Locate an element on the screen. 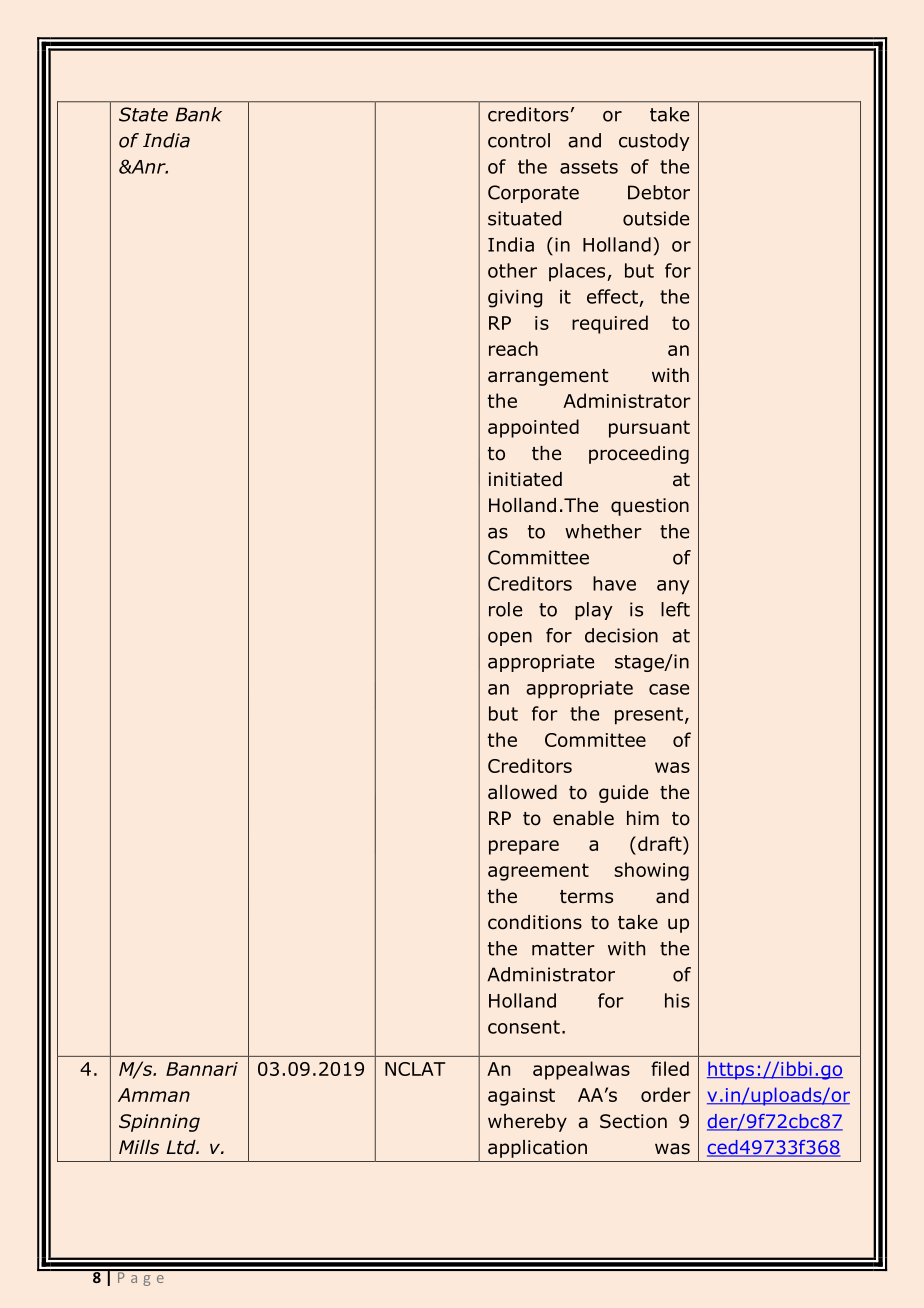  appointed is located at coordinates (533, 428).
